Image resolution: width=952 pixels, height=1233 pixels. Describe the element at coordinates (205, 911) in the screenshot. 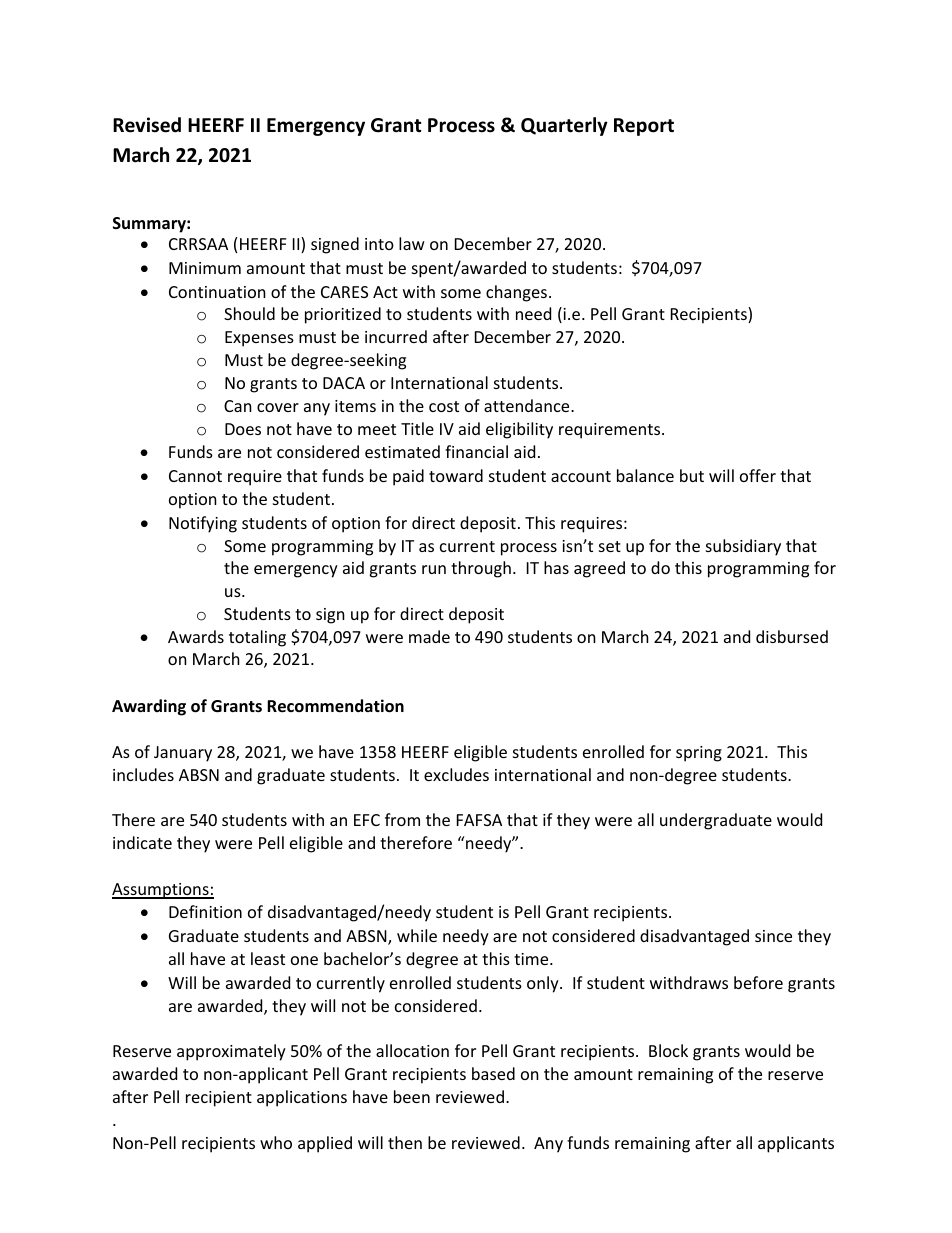

I see `Definition` at that location.
